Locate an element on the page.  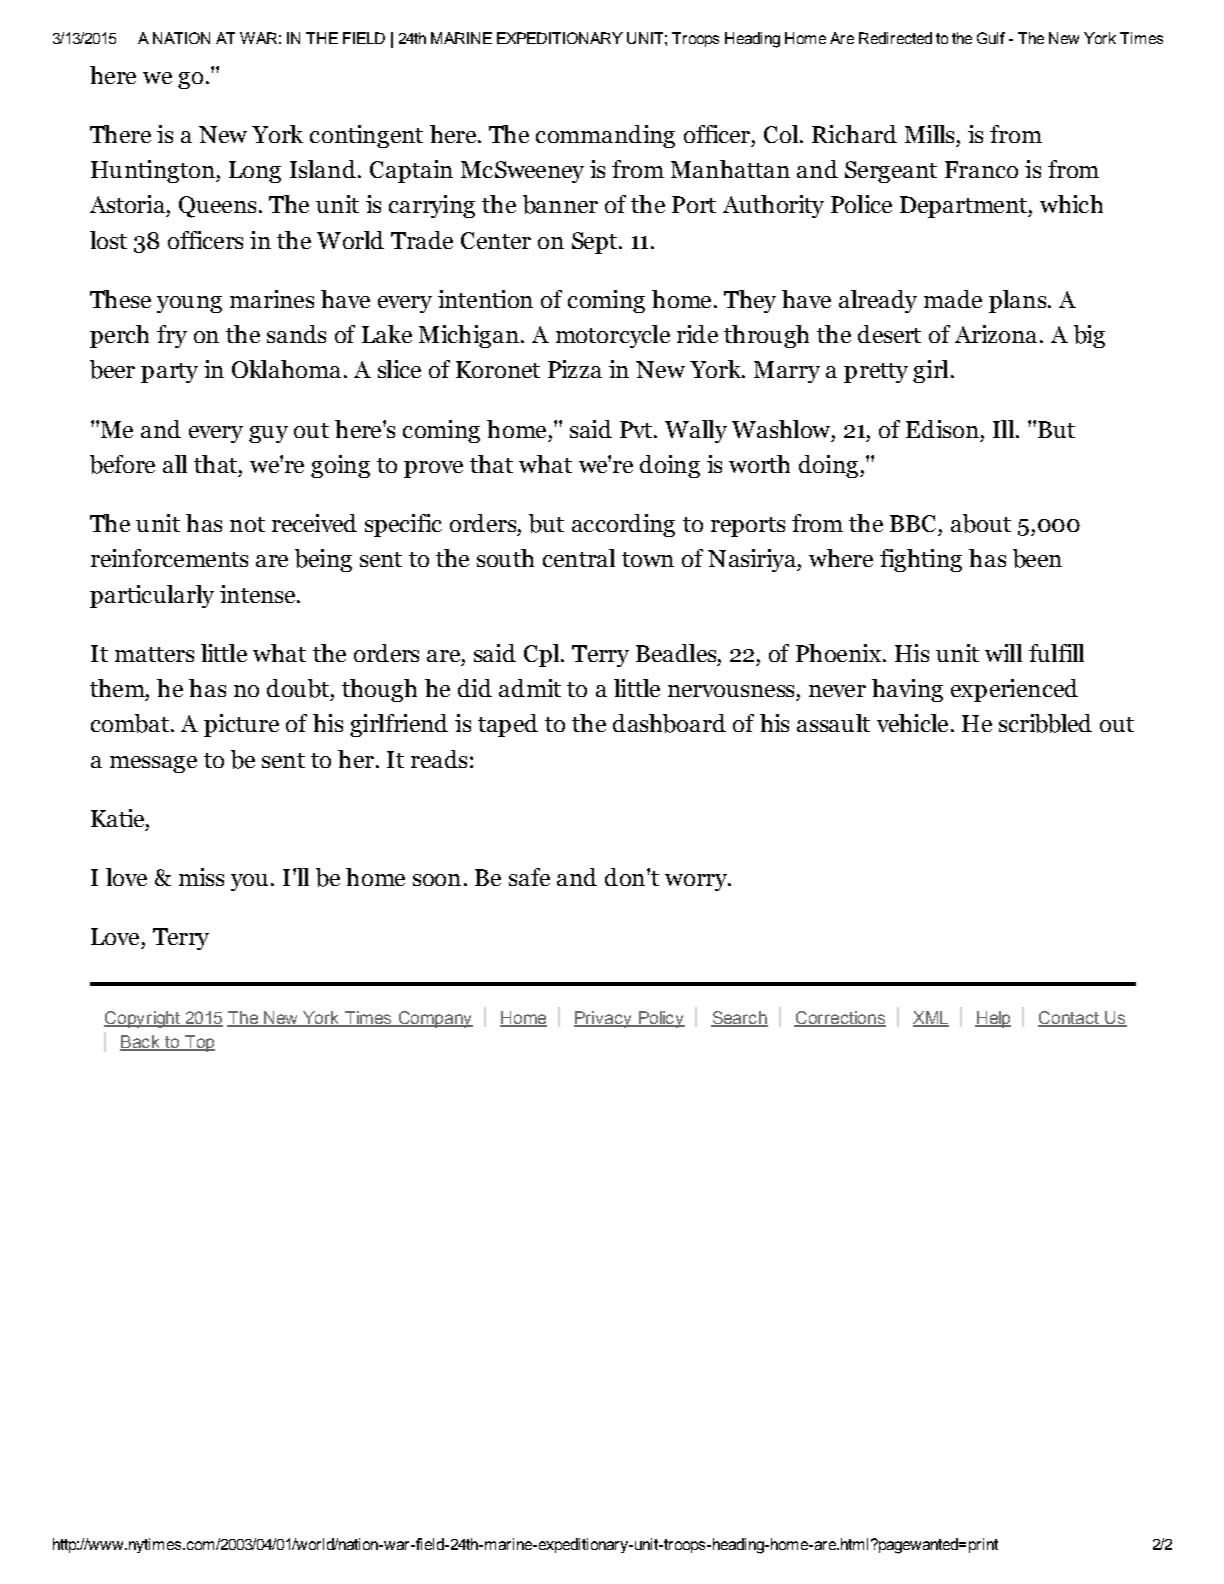
party is located at coordinates (169, 373).
